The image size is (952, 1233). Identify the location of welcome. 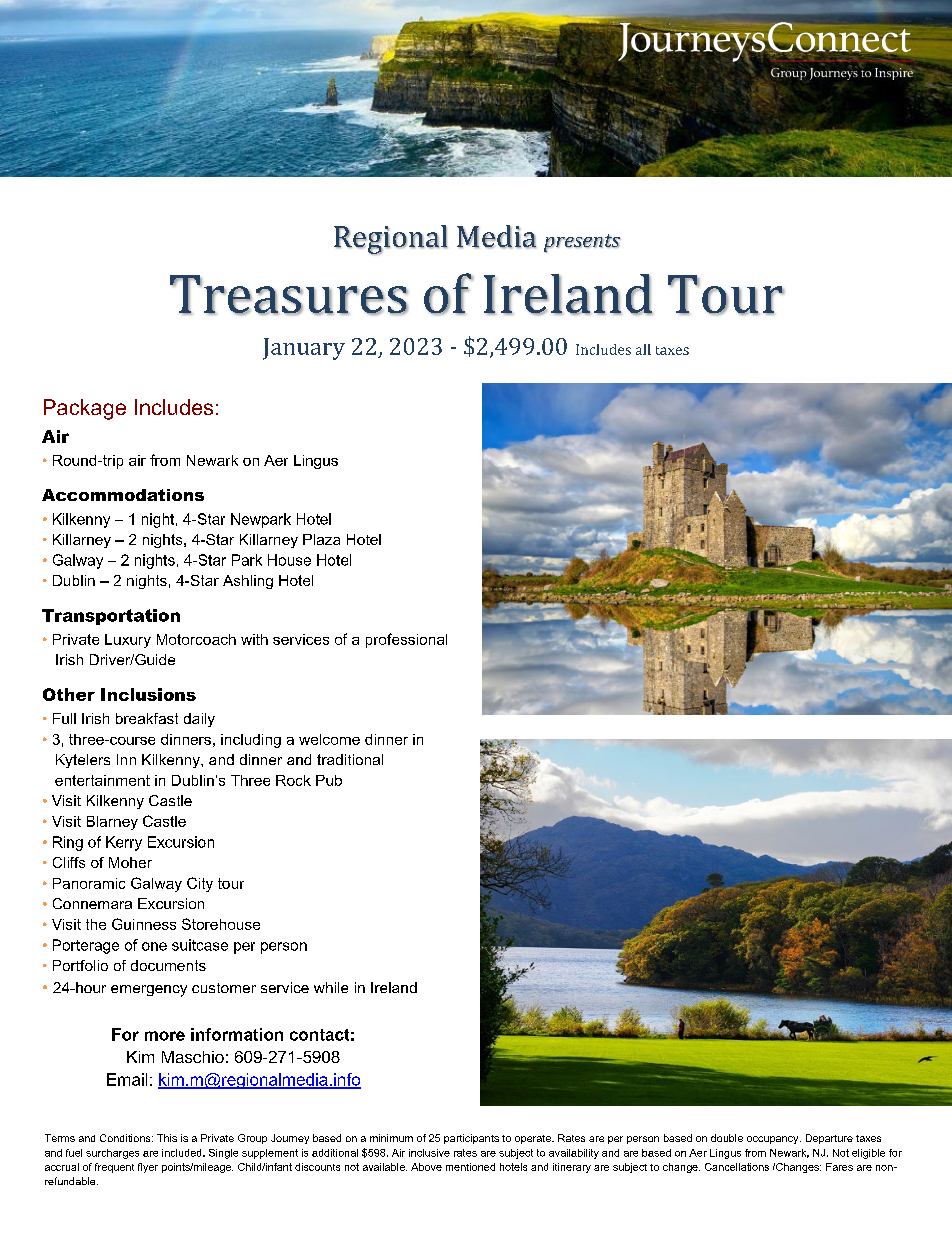
(329, 739).
